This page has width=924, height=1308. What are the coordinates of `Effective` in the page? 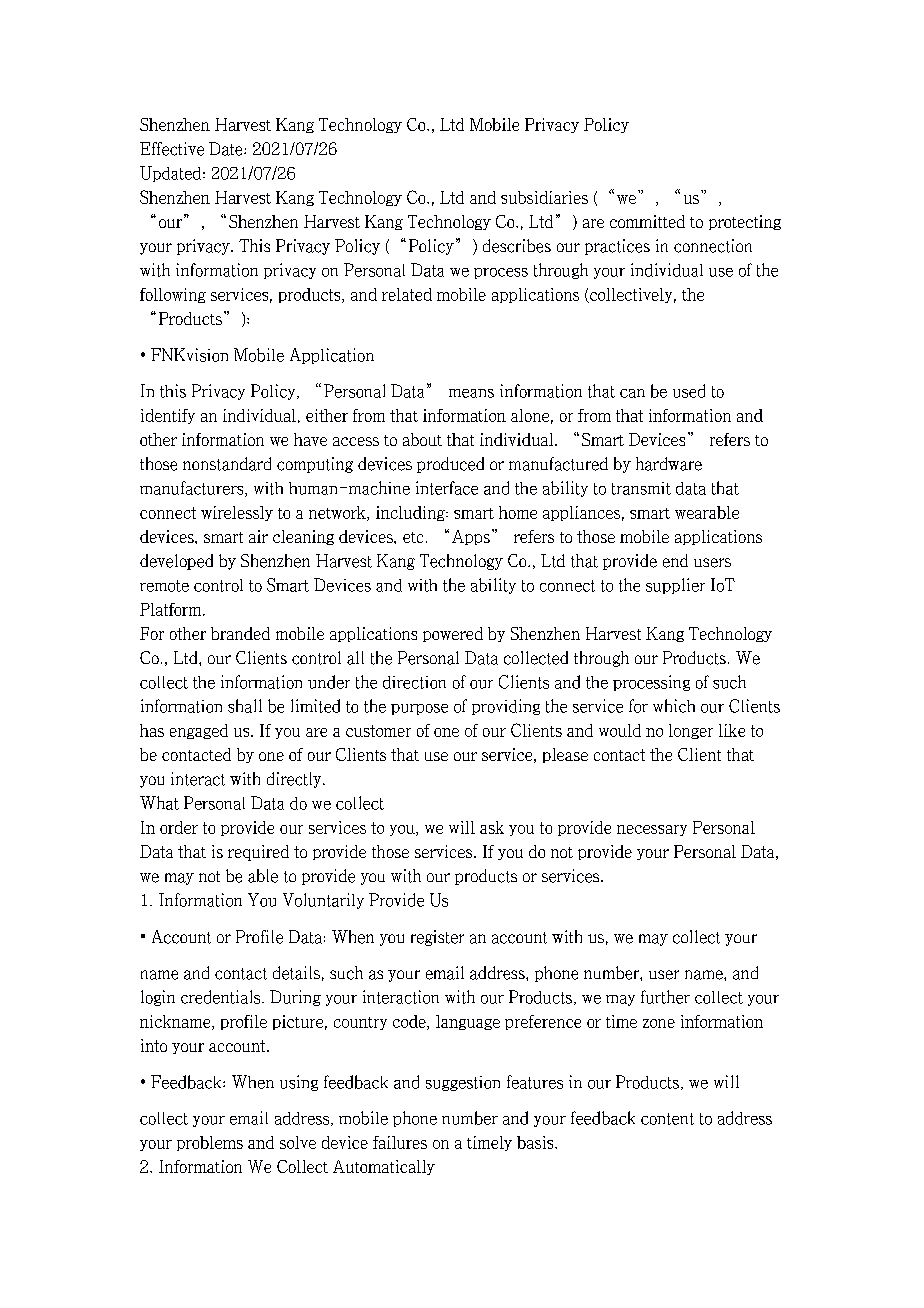 It's located at (172, 149).
